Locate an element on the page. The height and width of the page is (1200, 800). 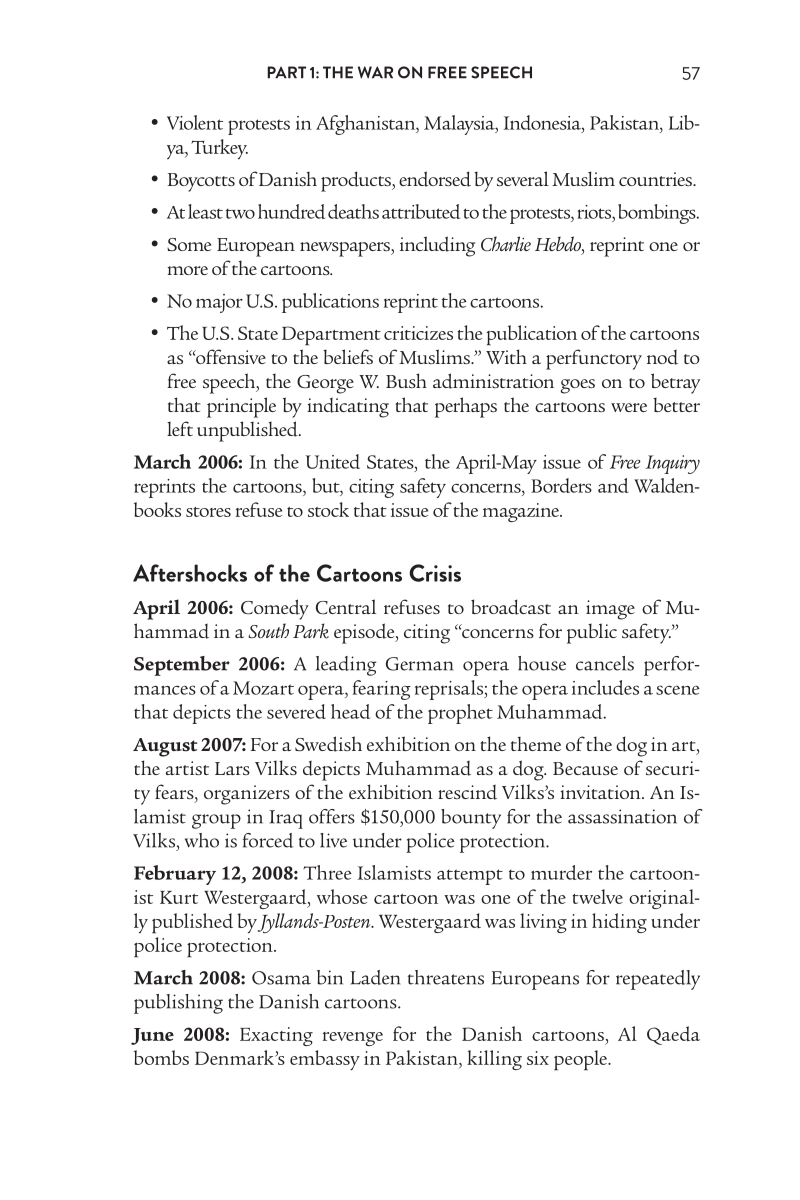
principle is located at coordinates (241, 407).
